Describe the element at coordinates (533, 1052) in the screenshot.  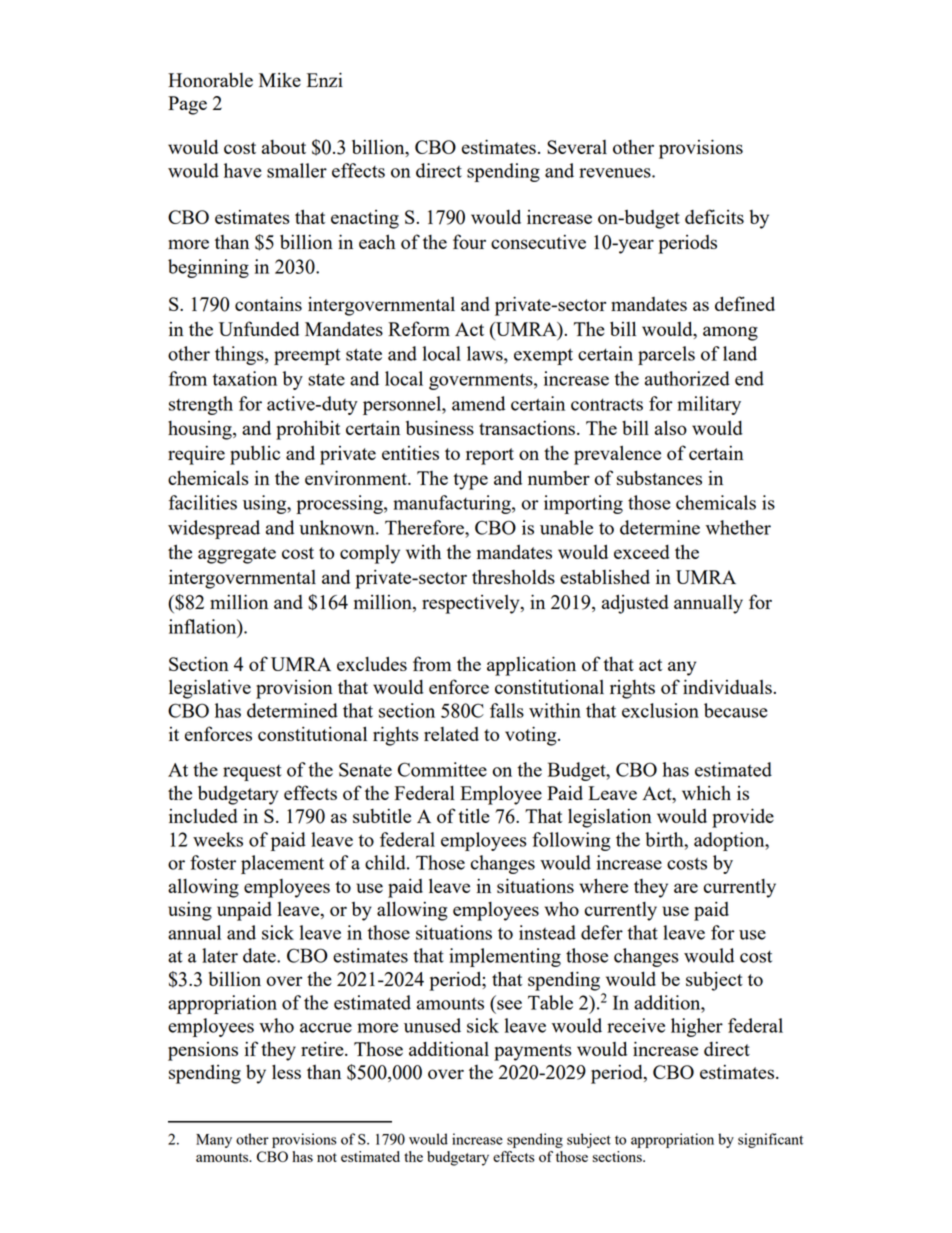
I see `payments` at that location.
